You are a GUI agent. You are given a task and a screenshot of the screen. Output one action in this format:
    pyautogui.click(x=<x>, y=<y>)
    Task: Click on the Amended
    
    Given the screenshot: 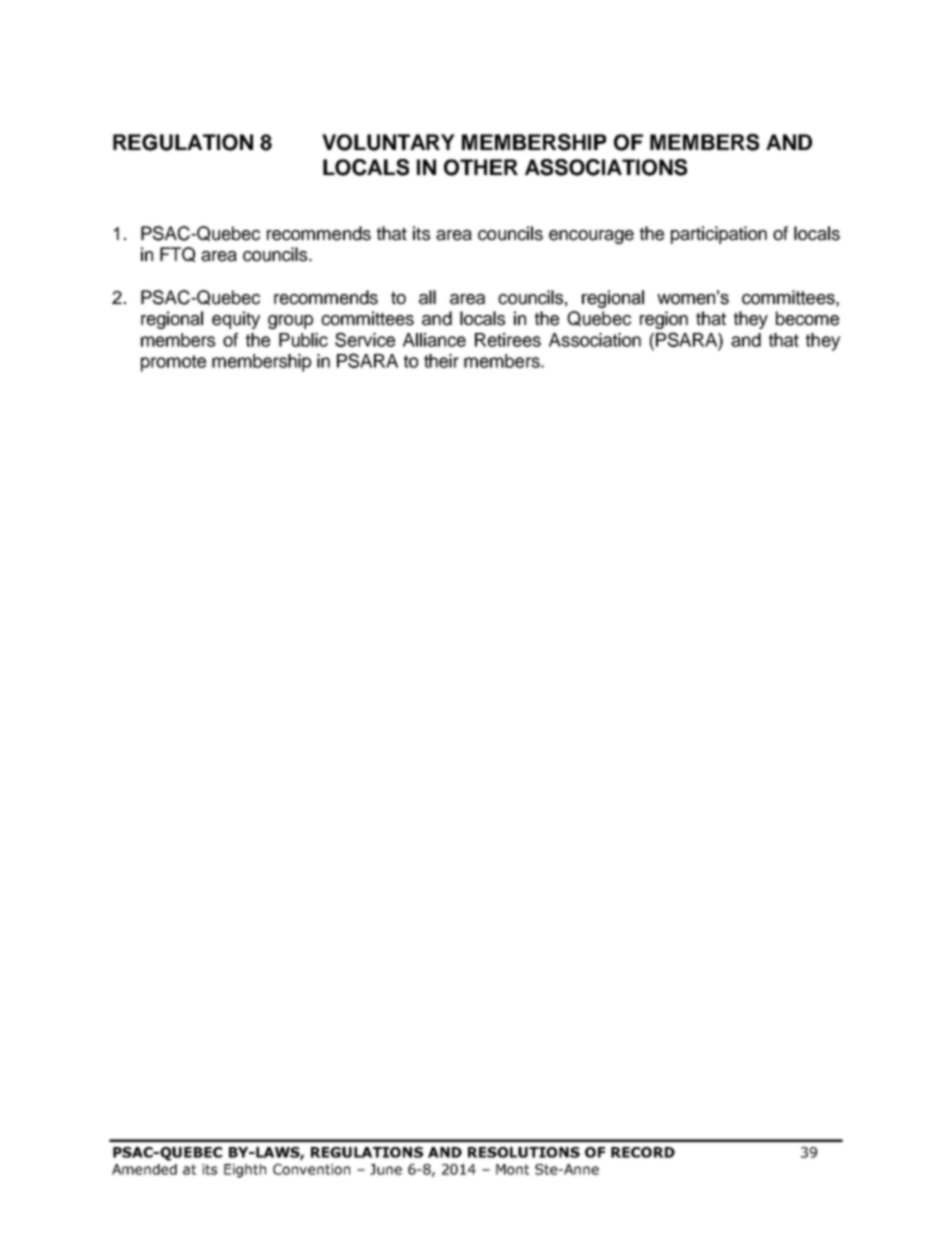 What is the action you would take?
    pyautogui.click(x=144, y=1169)
